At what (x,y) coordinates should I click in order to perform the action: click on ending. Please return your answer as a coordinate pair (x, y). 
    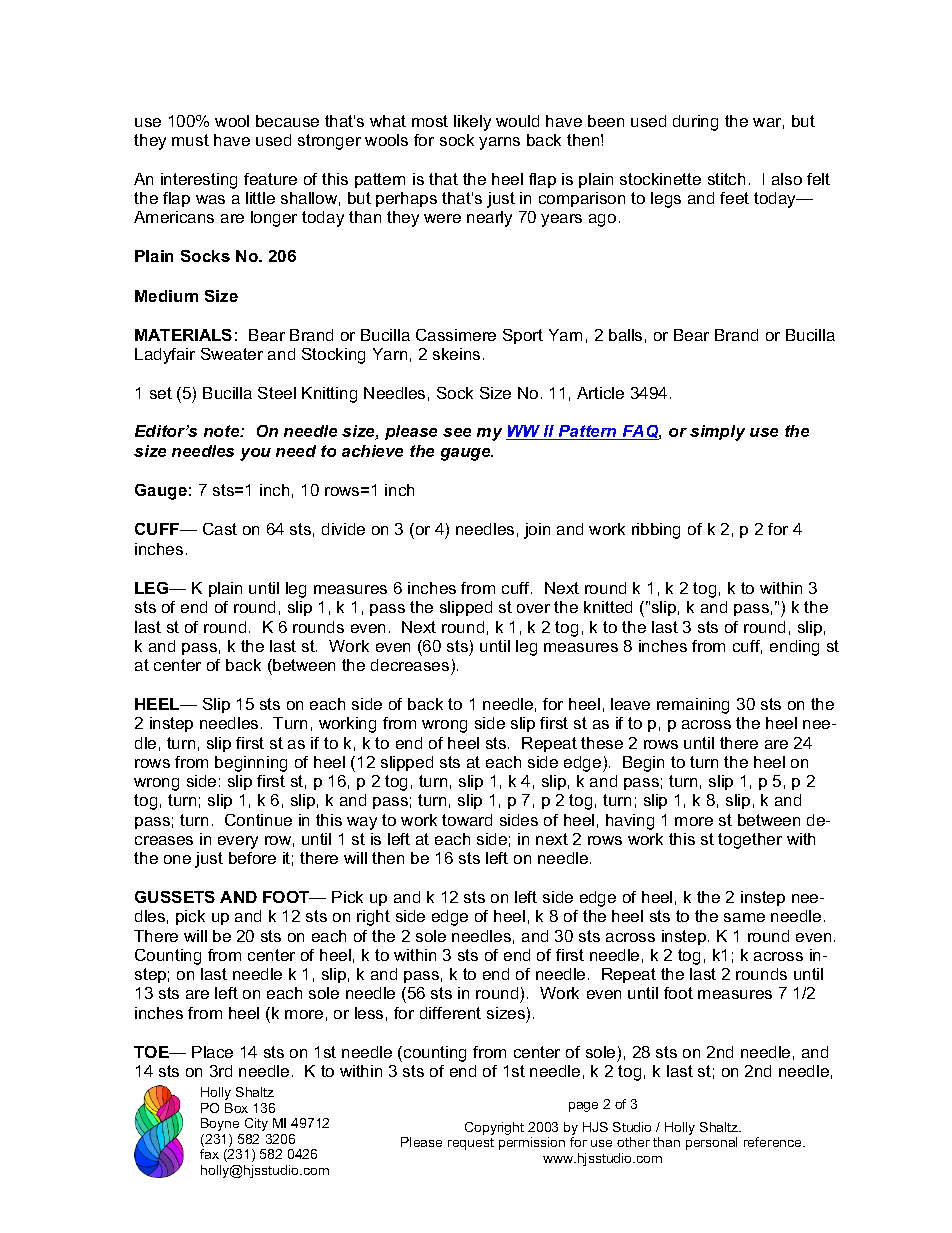
    Looking at the image, I should click on (794, 648).
